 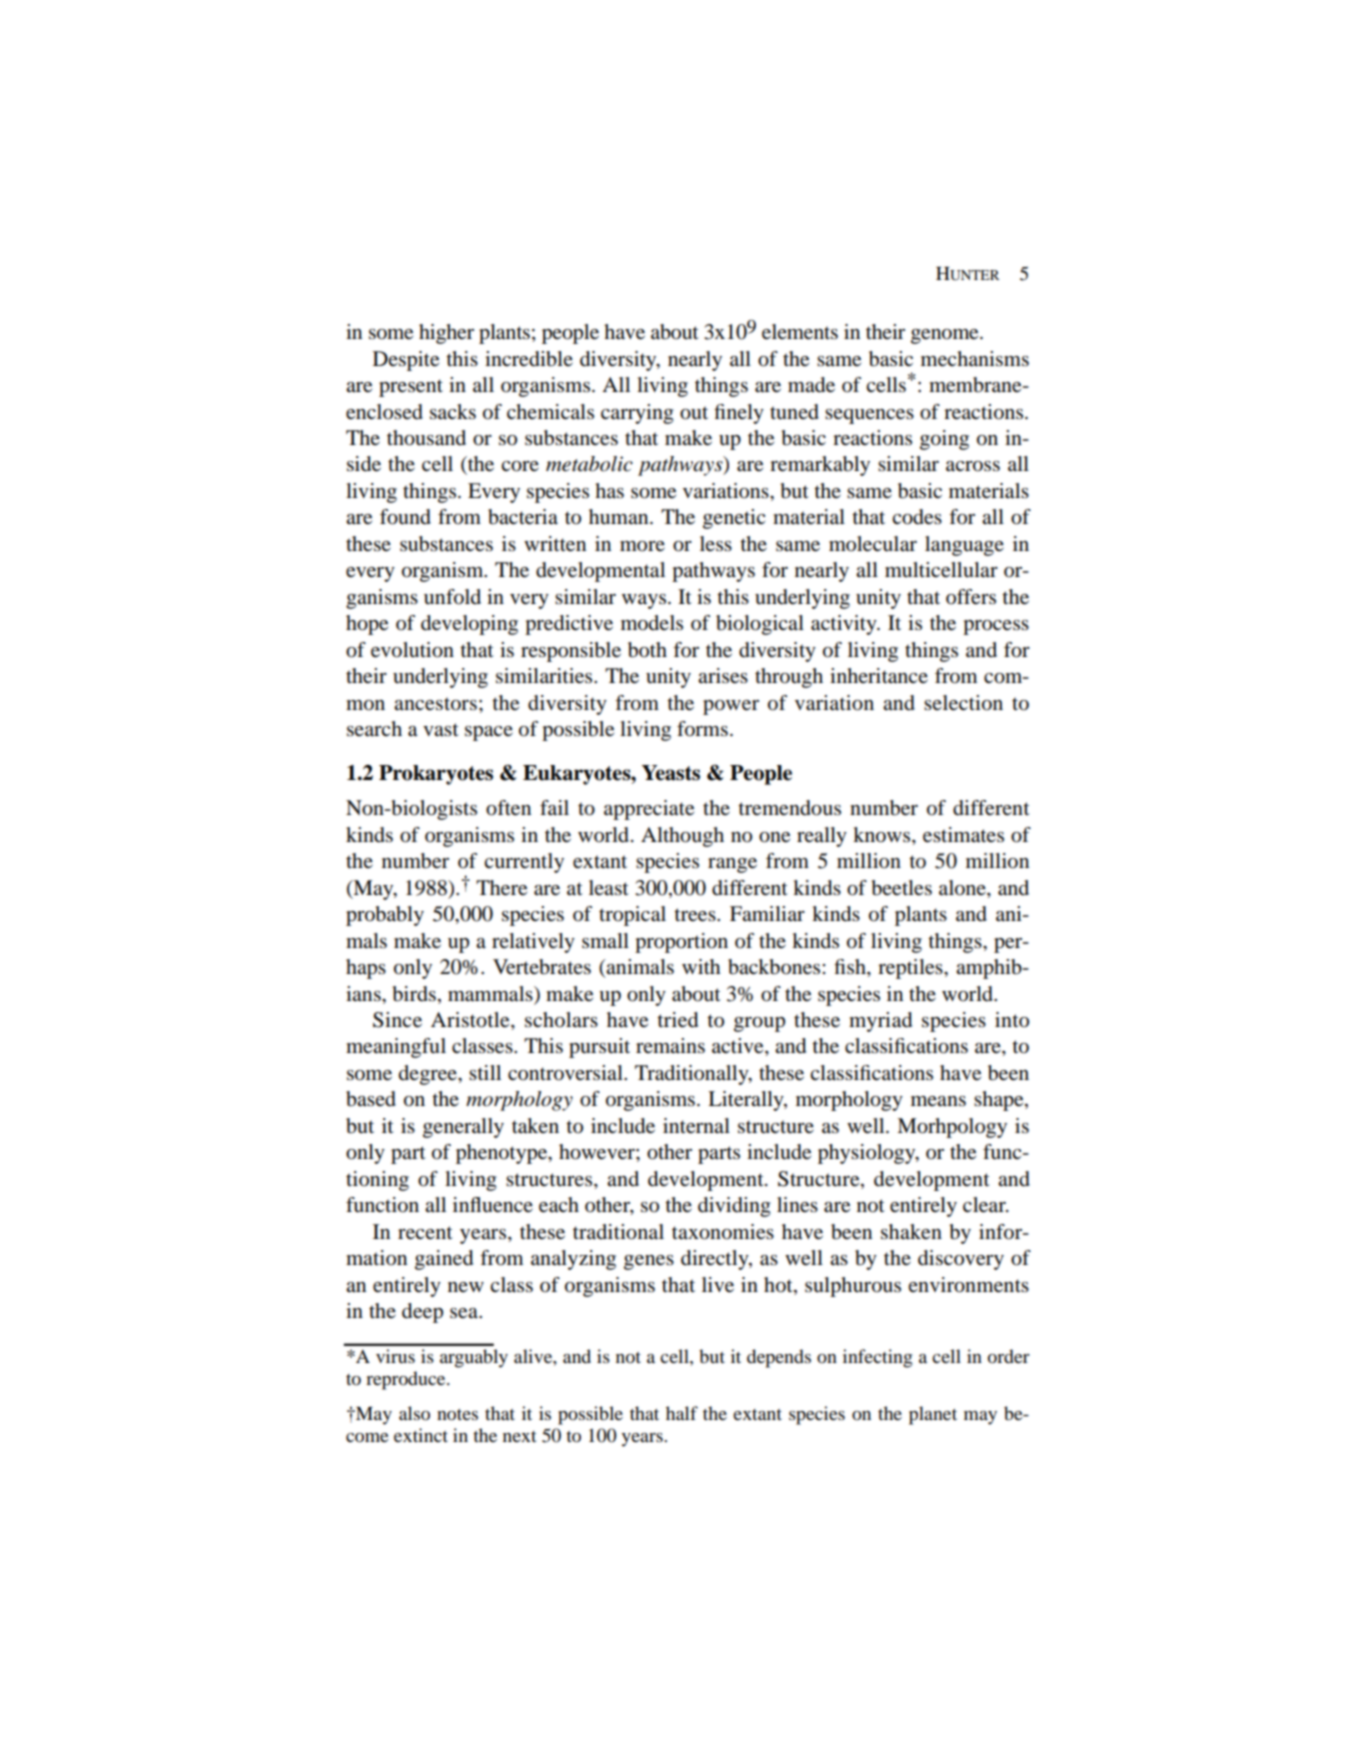 What do you see at coordinates (446, 334) in the screenshot?
I see `higher` at bounding box center [446, 334].
